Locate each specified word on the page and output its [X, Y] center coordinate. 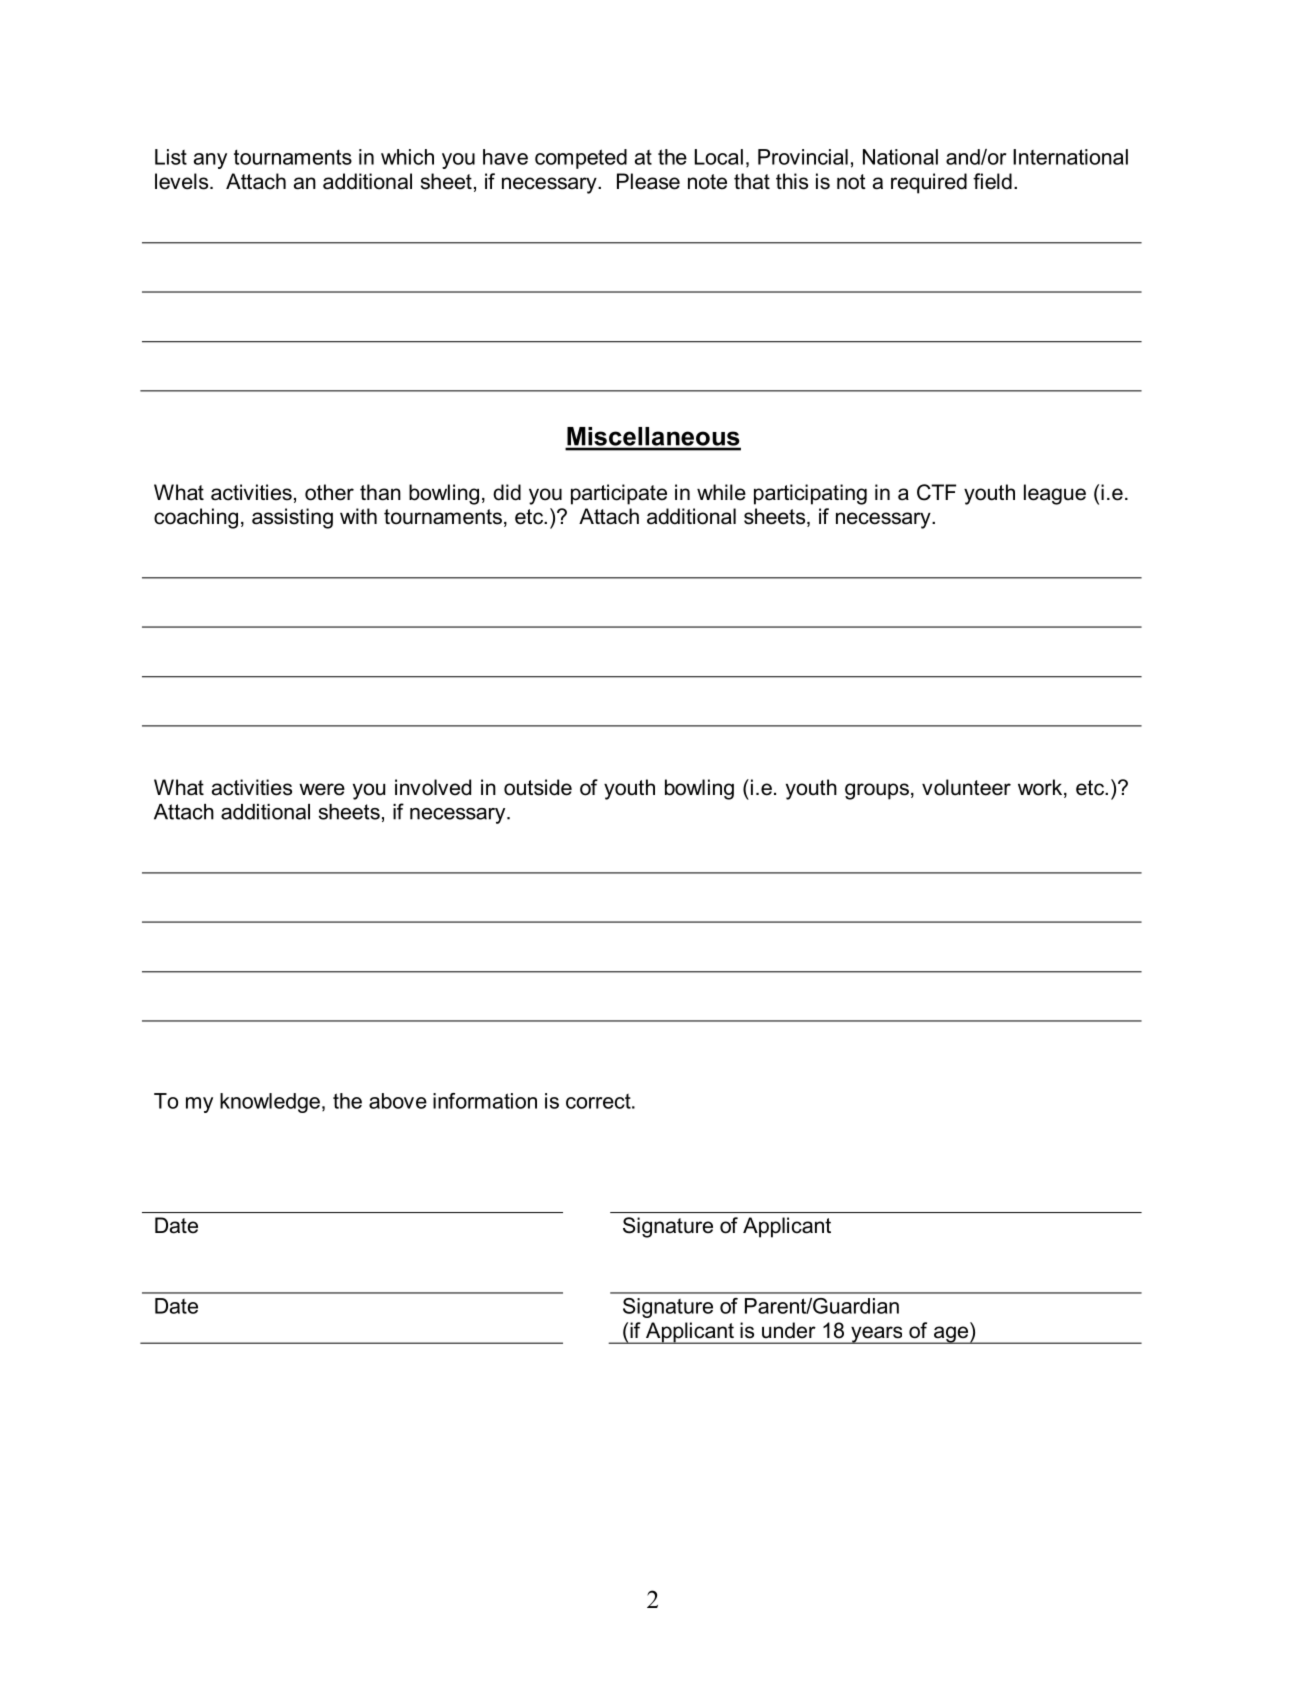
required [929, 183]
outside [538, 787]
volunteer [966, 787]
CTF [936, 492]
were [322, 789]
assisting [292, 518]
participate [619, 494]
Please [648, 181]
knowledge [270, 1103]
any [210, 161]
